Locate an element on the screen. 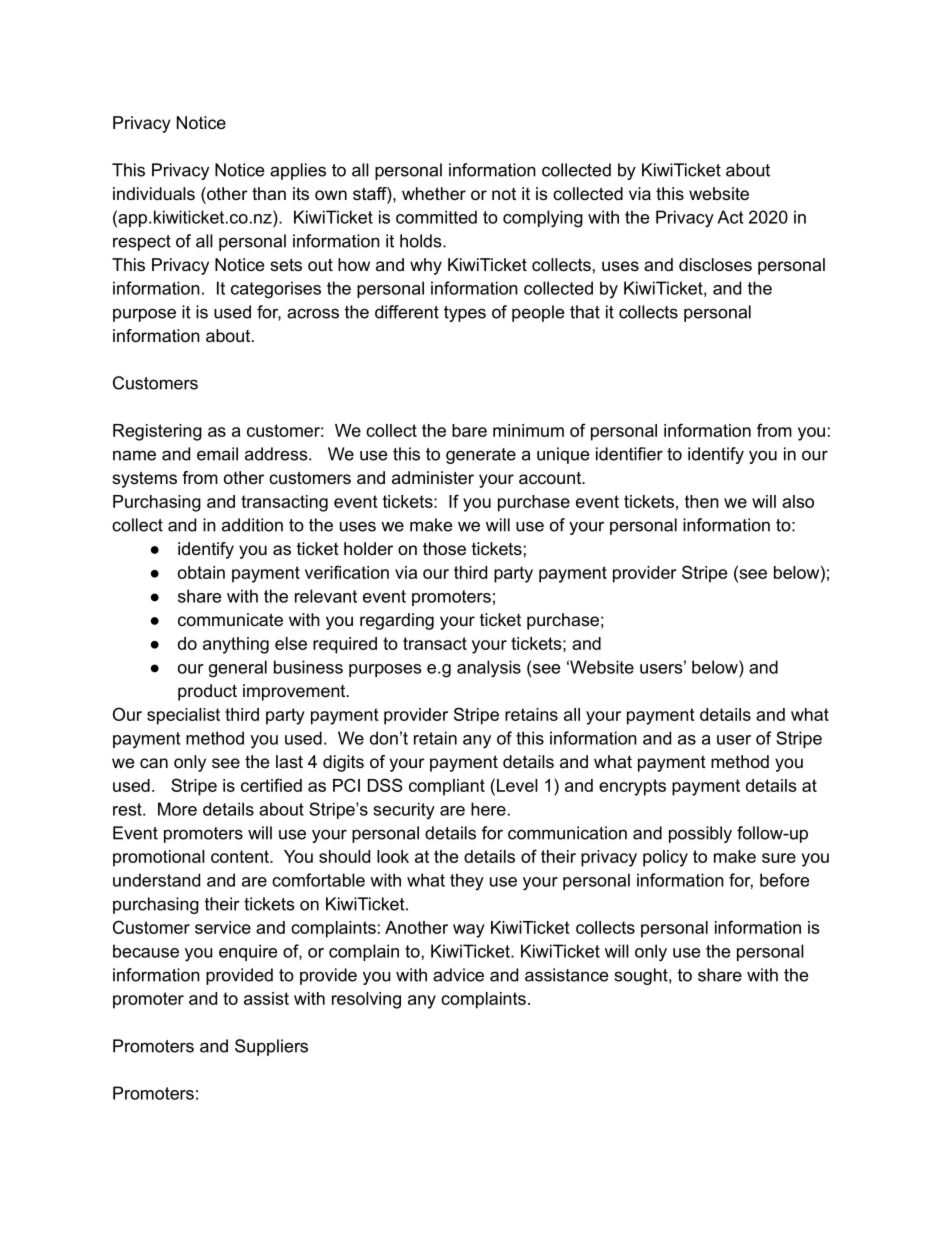  Suppliers is located at coordinates (271, 1047).
